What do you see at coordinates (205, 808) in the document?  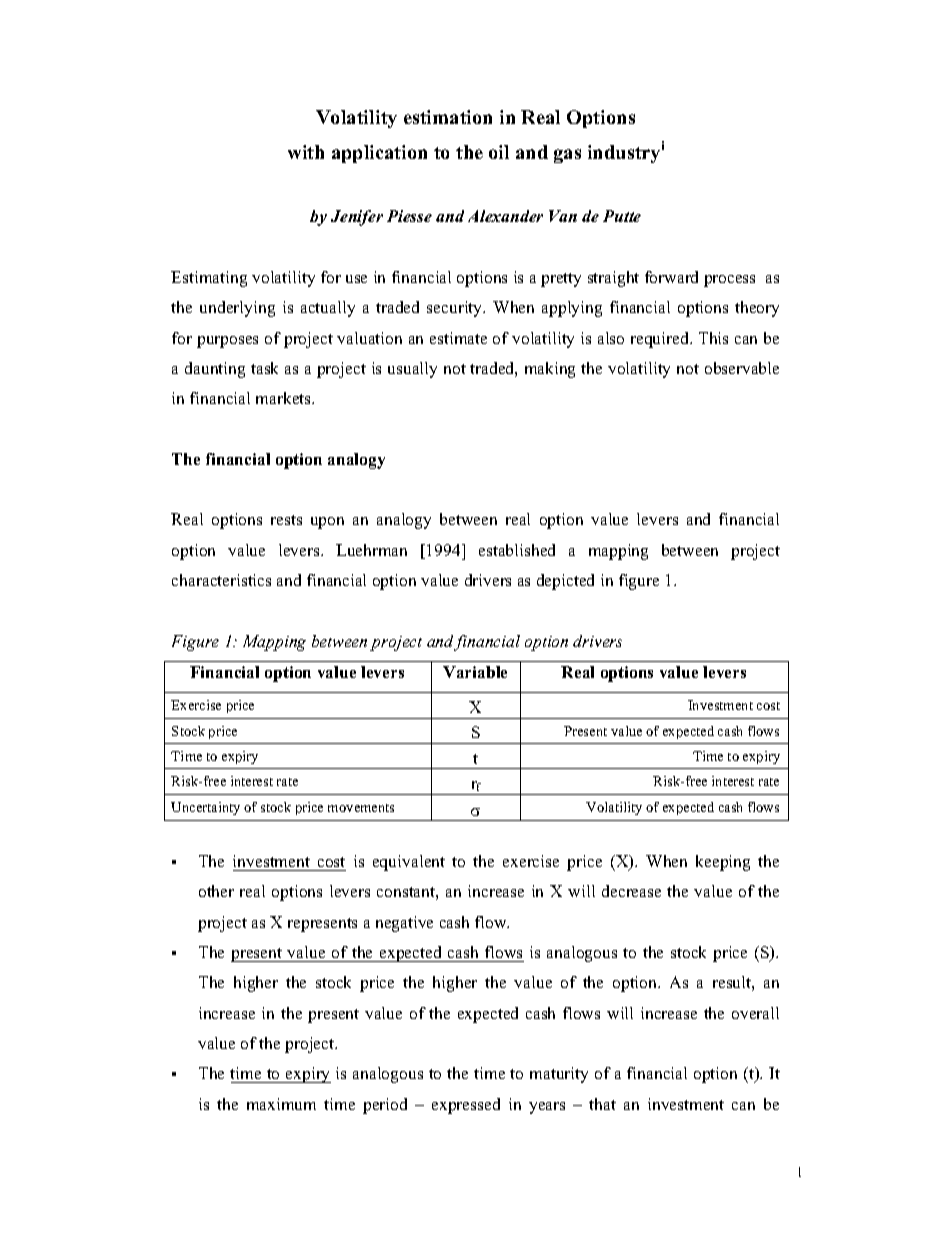 I see `Uncertainty` at bounding box center [205, 808].
